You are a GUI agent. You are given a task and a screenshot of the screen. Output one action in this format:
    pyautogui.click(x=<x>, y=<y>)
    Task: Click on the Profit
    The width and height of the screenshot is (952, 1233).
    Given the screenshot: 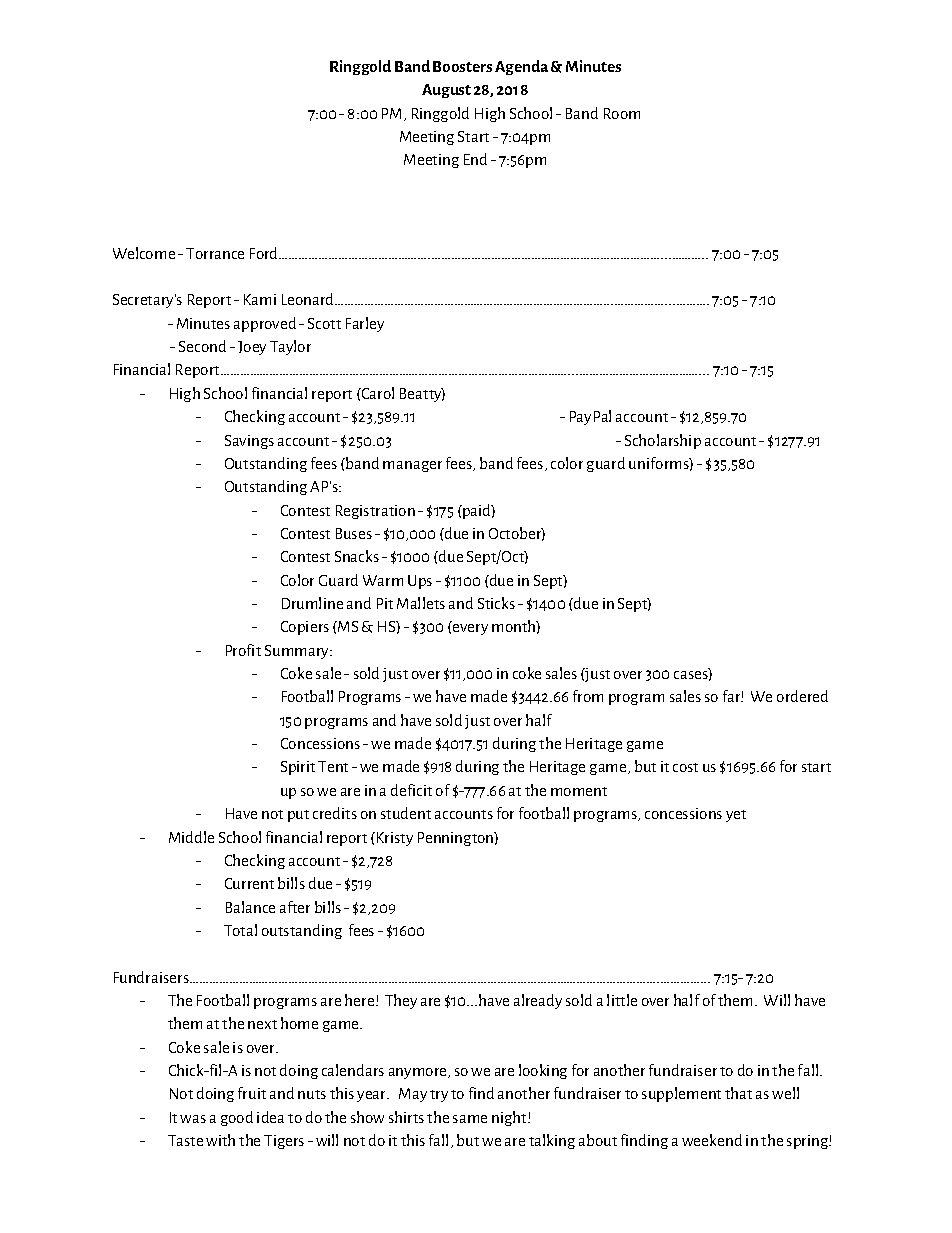 What is the action you would take?
    pyautogui.click(x=243, y=650)
